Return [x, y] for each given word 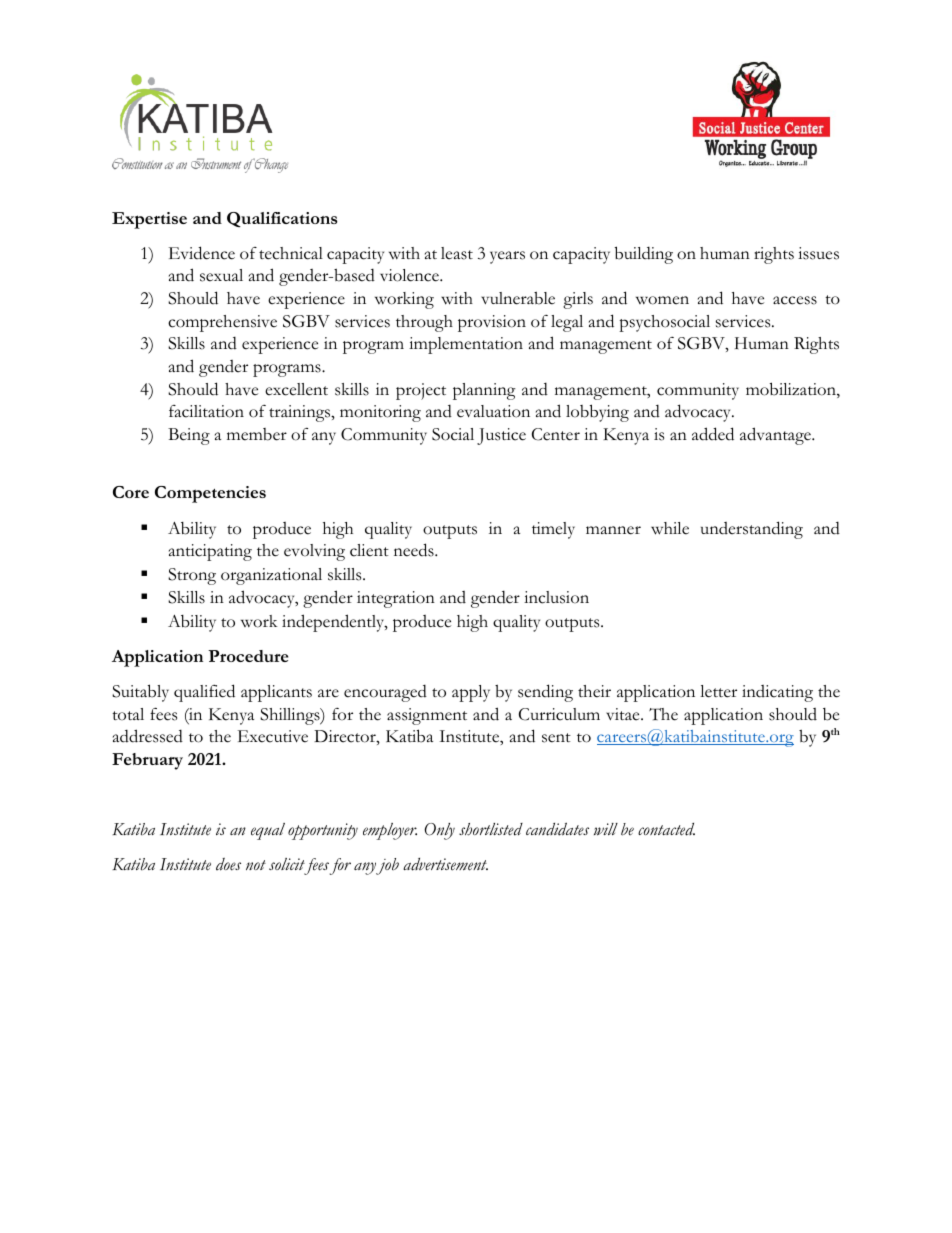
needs [415, 550]
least [457, 253]
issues [818, 253]
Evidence [202, 253]
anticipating [210, 552]
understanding [752, 530]
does [228, 864]
